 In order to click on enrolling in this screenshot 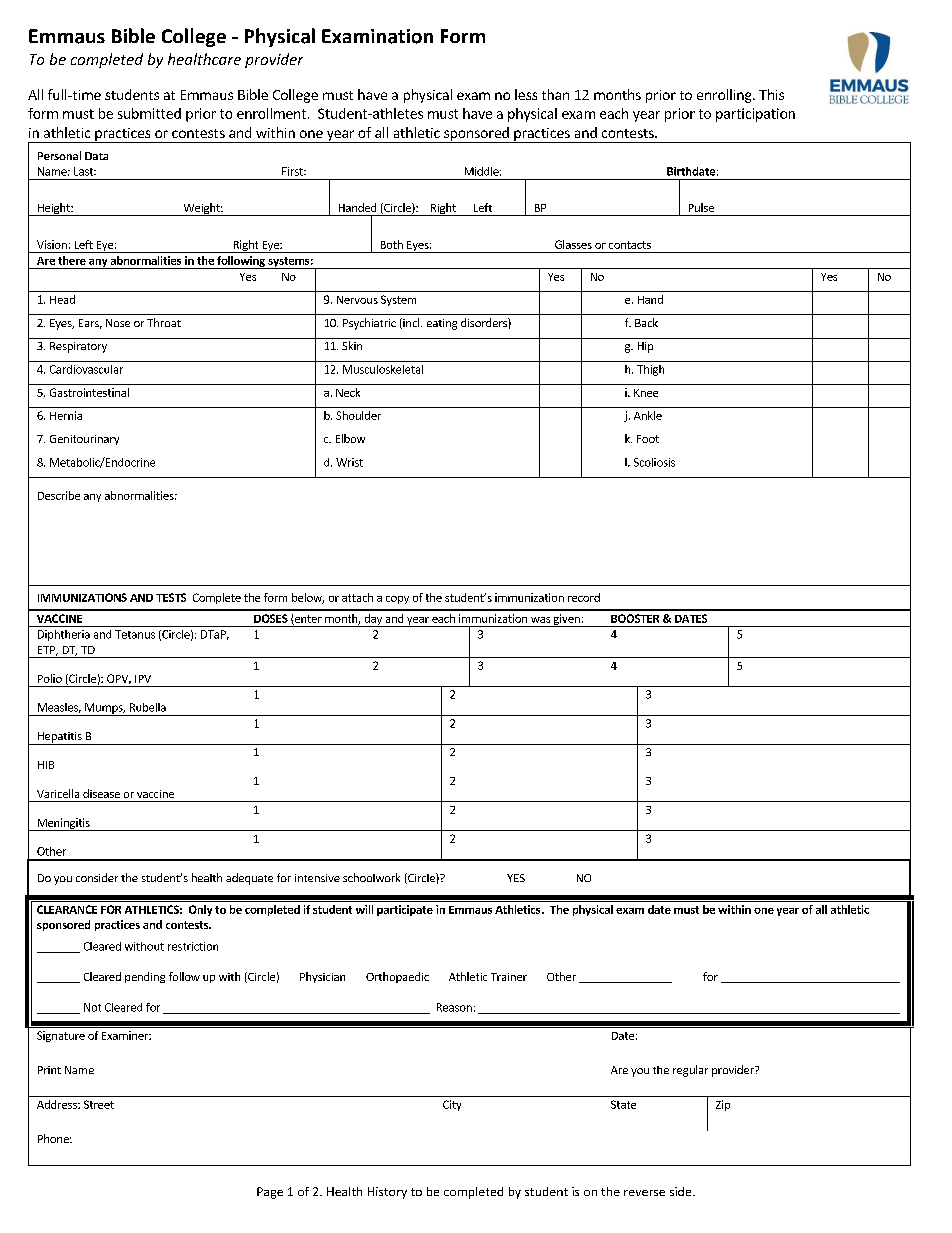, I will do `click(725, 96)`.
